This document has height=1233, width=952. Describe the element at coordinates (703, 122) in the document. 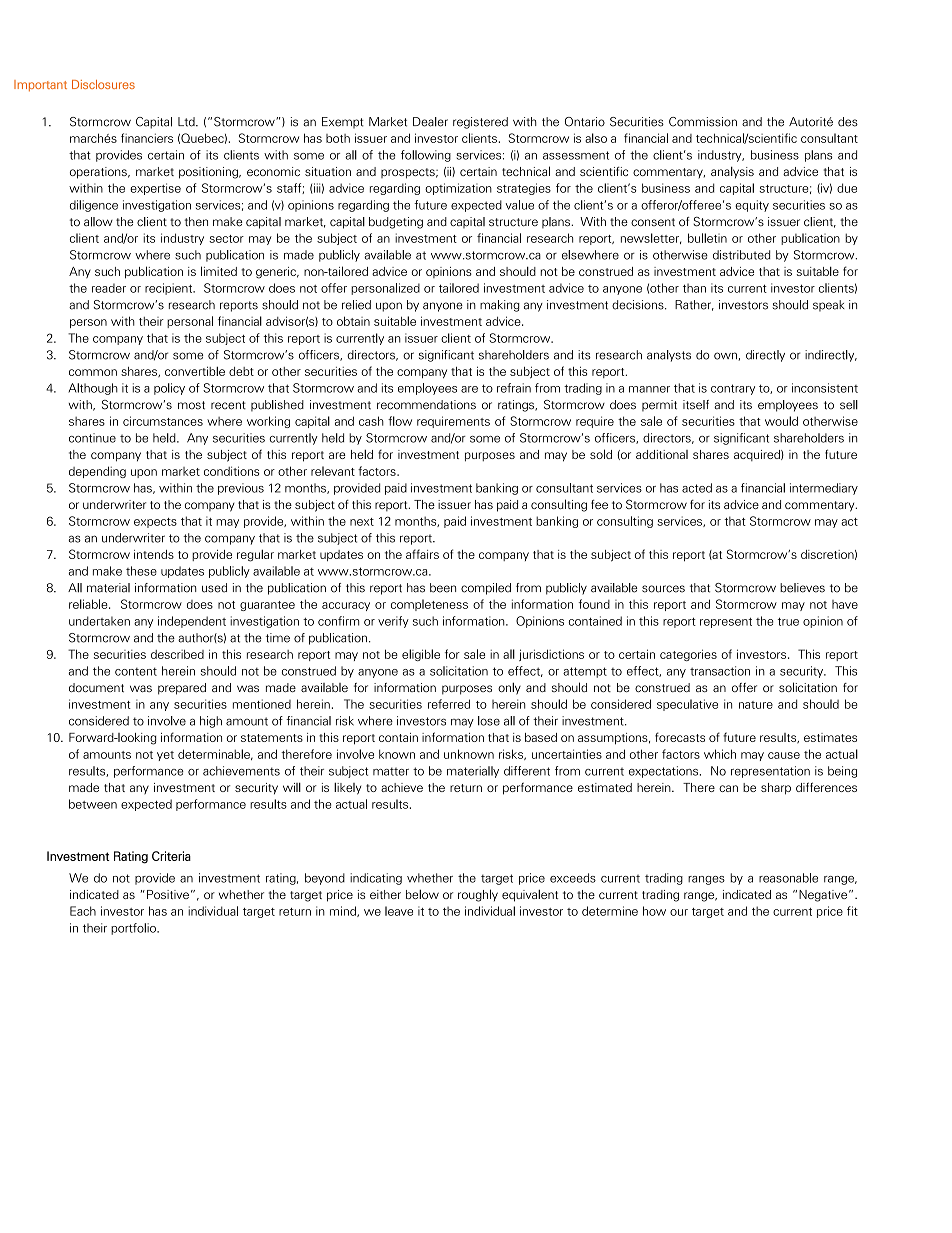

I see `Commission` at that location.
